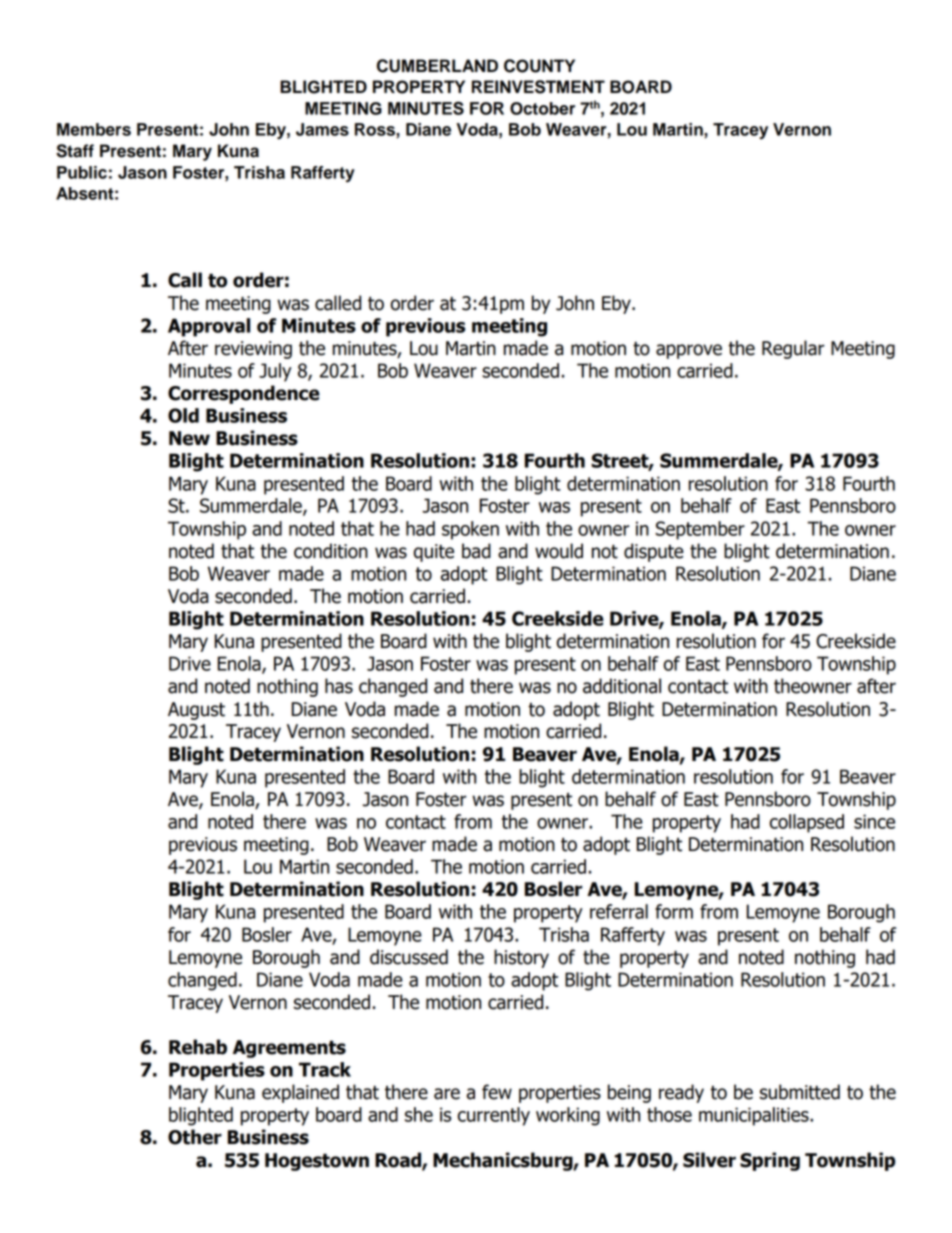 Image resolution: width=952 pixels, height=1233 pixels. Describe the element at coordinates (793, 349) in the page. I see `Regular` at that location.
